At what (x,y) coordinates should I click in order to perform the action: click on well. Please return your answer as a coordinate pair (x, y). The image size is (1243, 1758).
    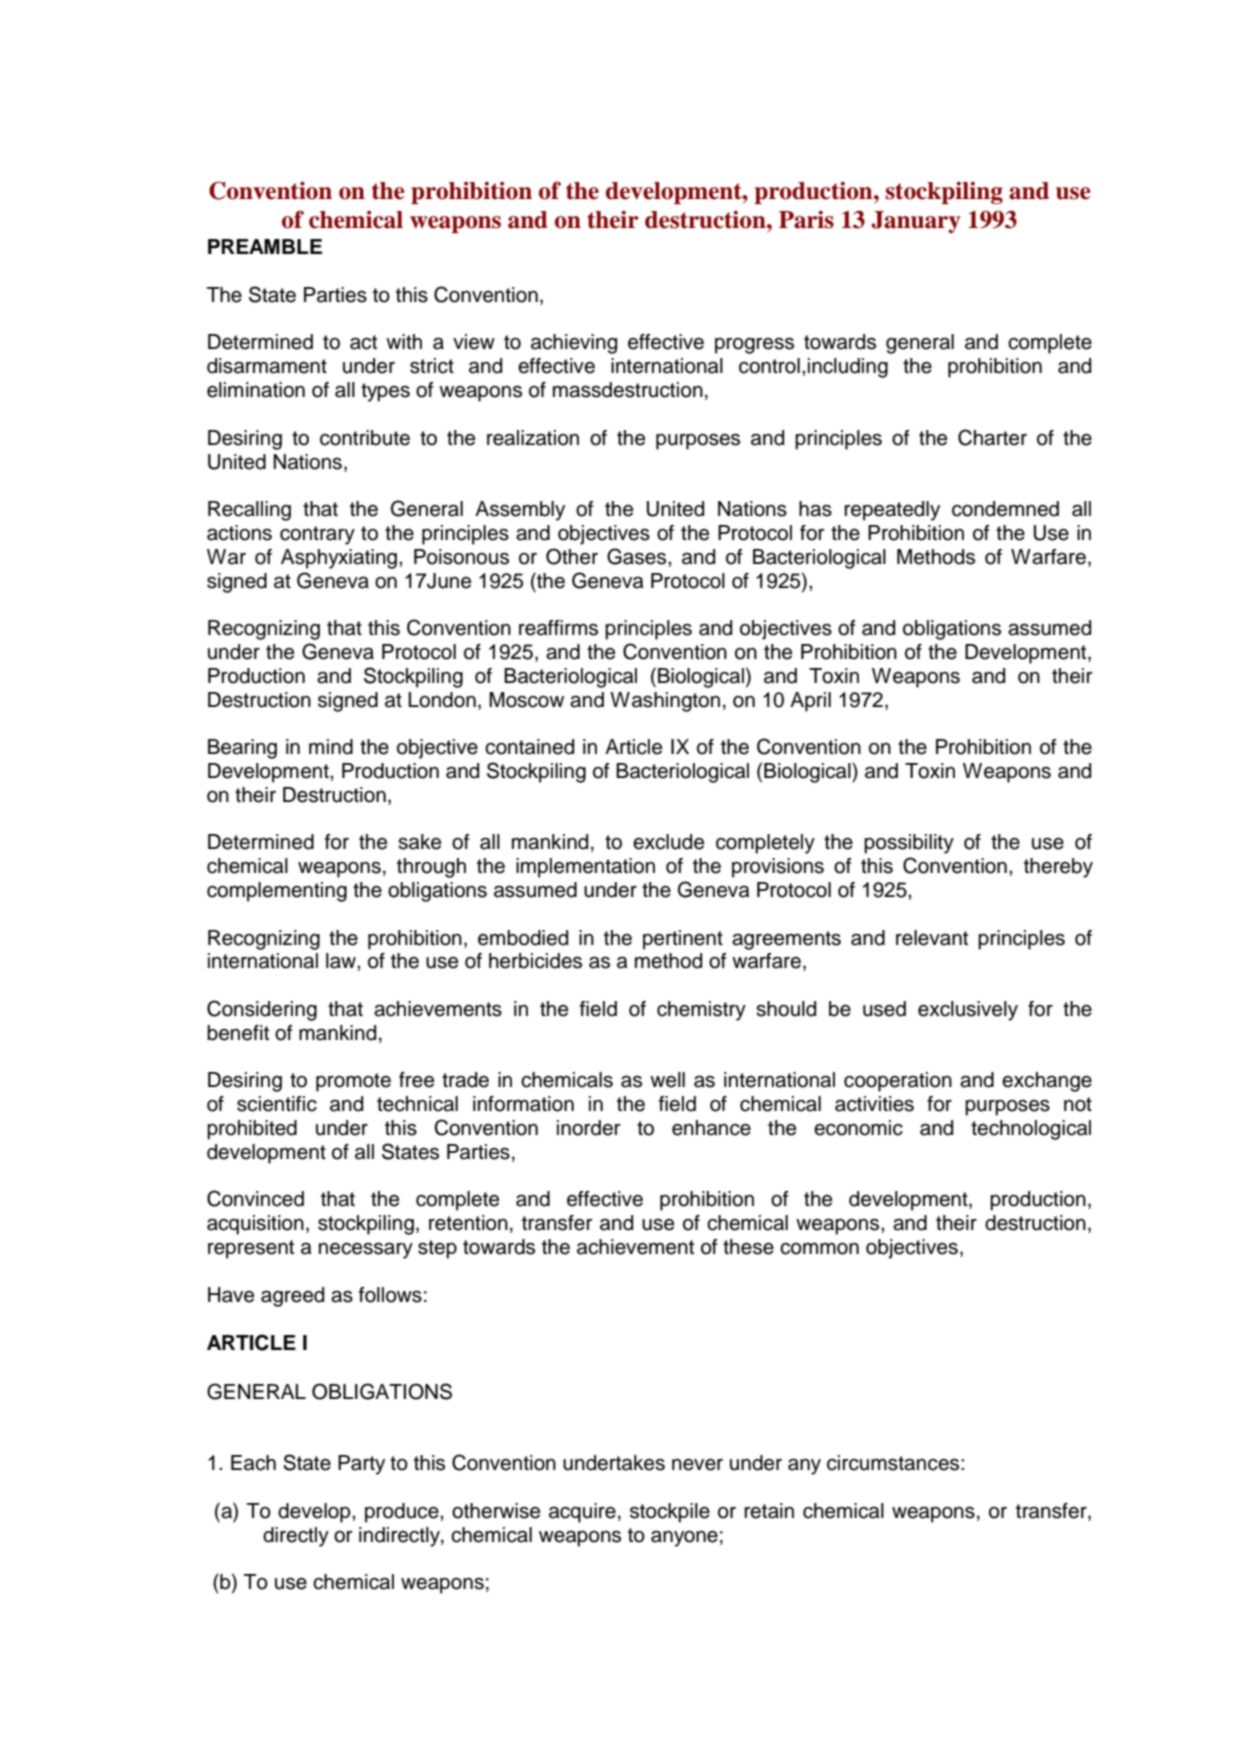
    Looking at the image, I should click on (667, 1080).
